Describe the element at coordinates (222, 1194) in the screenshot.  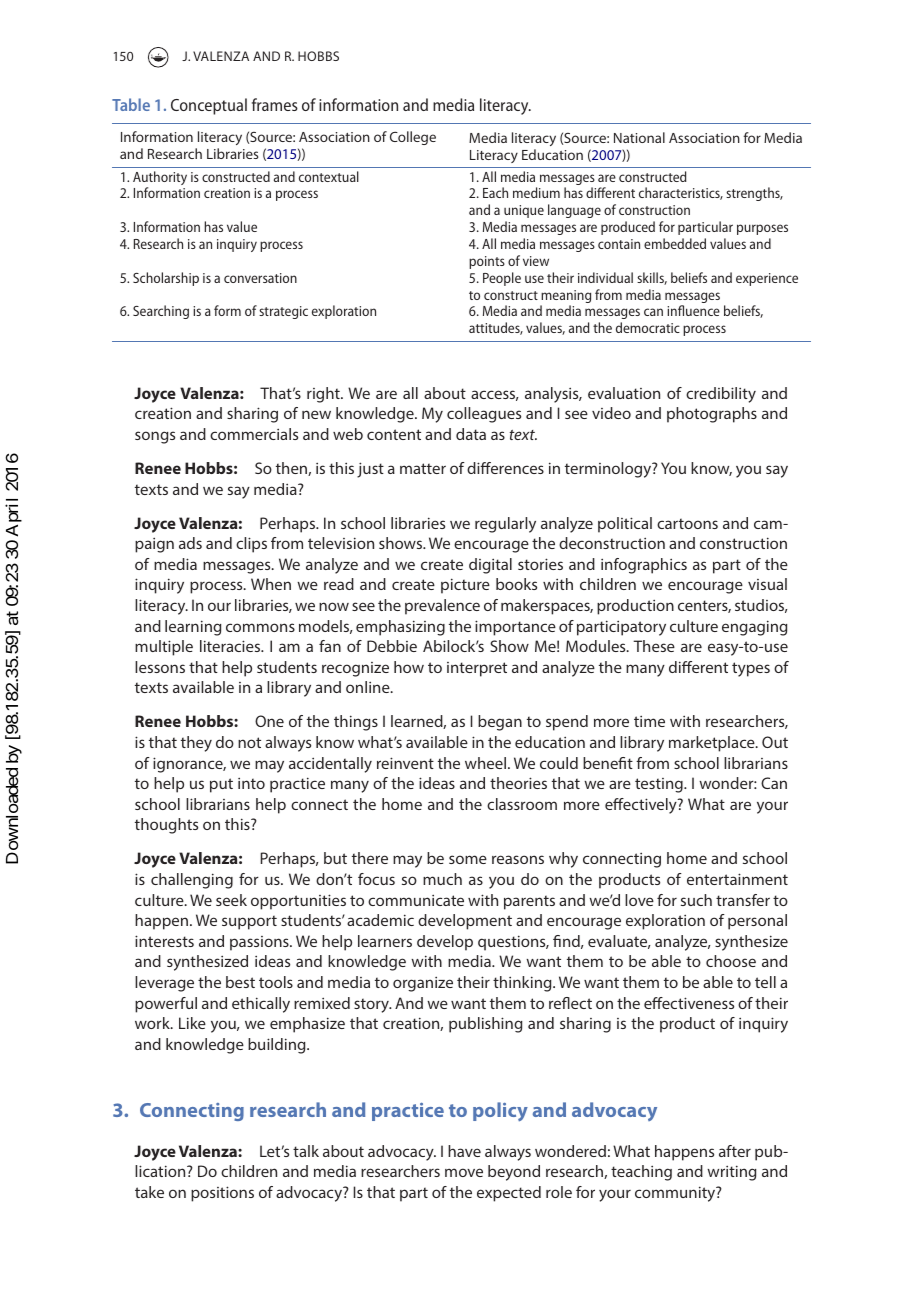
I see `positions` at that location.
